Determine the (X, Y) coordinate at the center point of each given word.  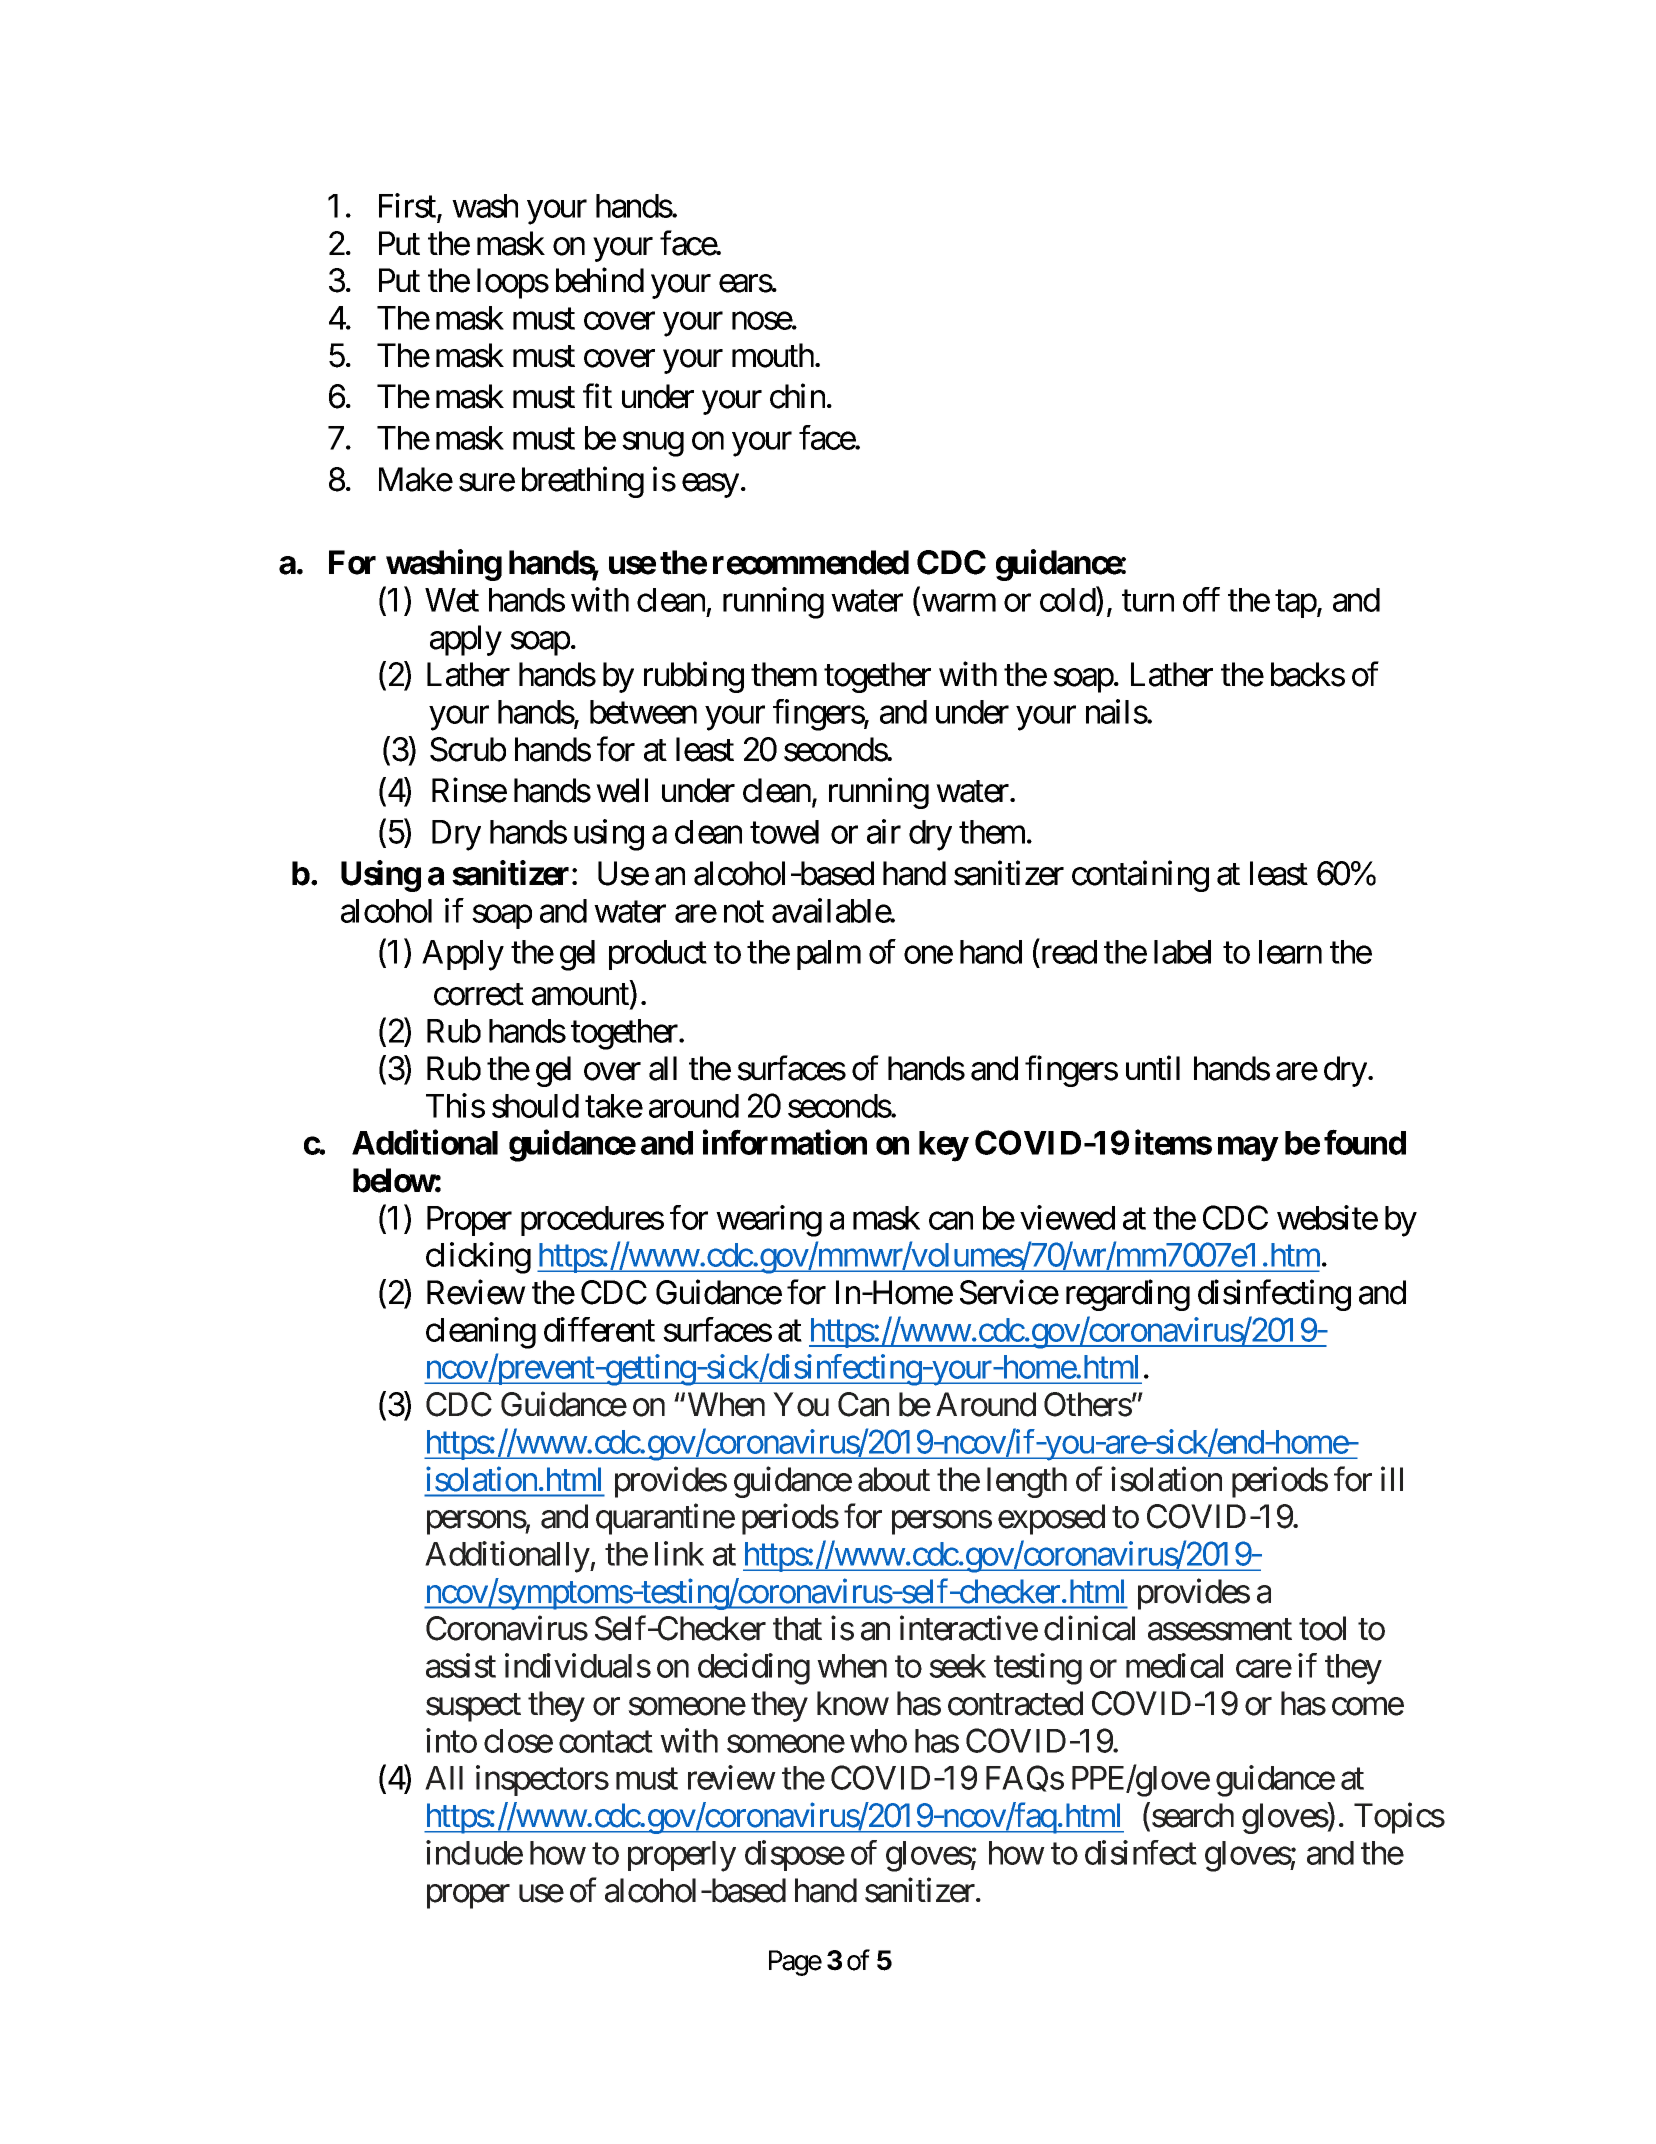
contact (606, 1742)
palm (829, 955)
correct (479, 995)
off (1201, 599)
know (853, 1703)
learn (1290, 952)
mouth (773, 355)
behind (600, 280)
